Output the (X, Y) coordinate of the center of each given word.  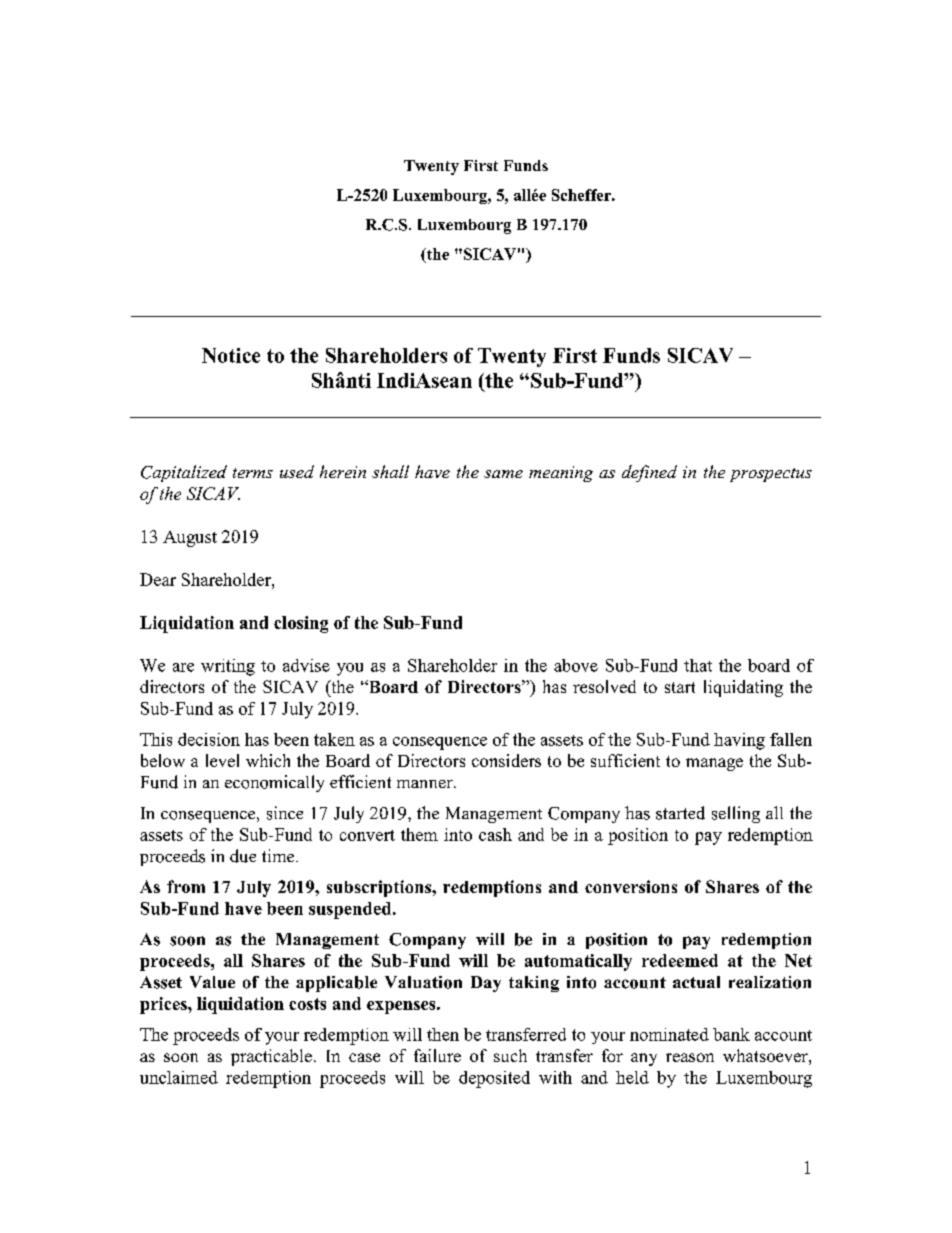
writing (228, 667)
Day (486, 984)
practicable (271, 1057)
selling (736, 814)
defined (649, 473)
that (698, 665)
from (186, 886)
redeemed (680, 960)
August (190, 539)
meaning (561, 474)
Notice (231, 355)
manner (426, 784)
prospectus (771, 475)
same (503, 474)
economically (274, 783)
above (576, 665)
